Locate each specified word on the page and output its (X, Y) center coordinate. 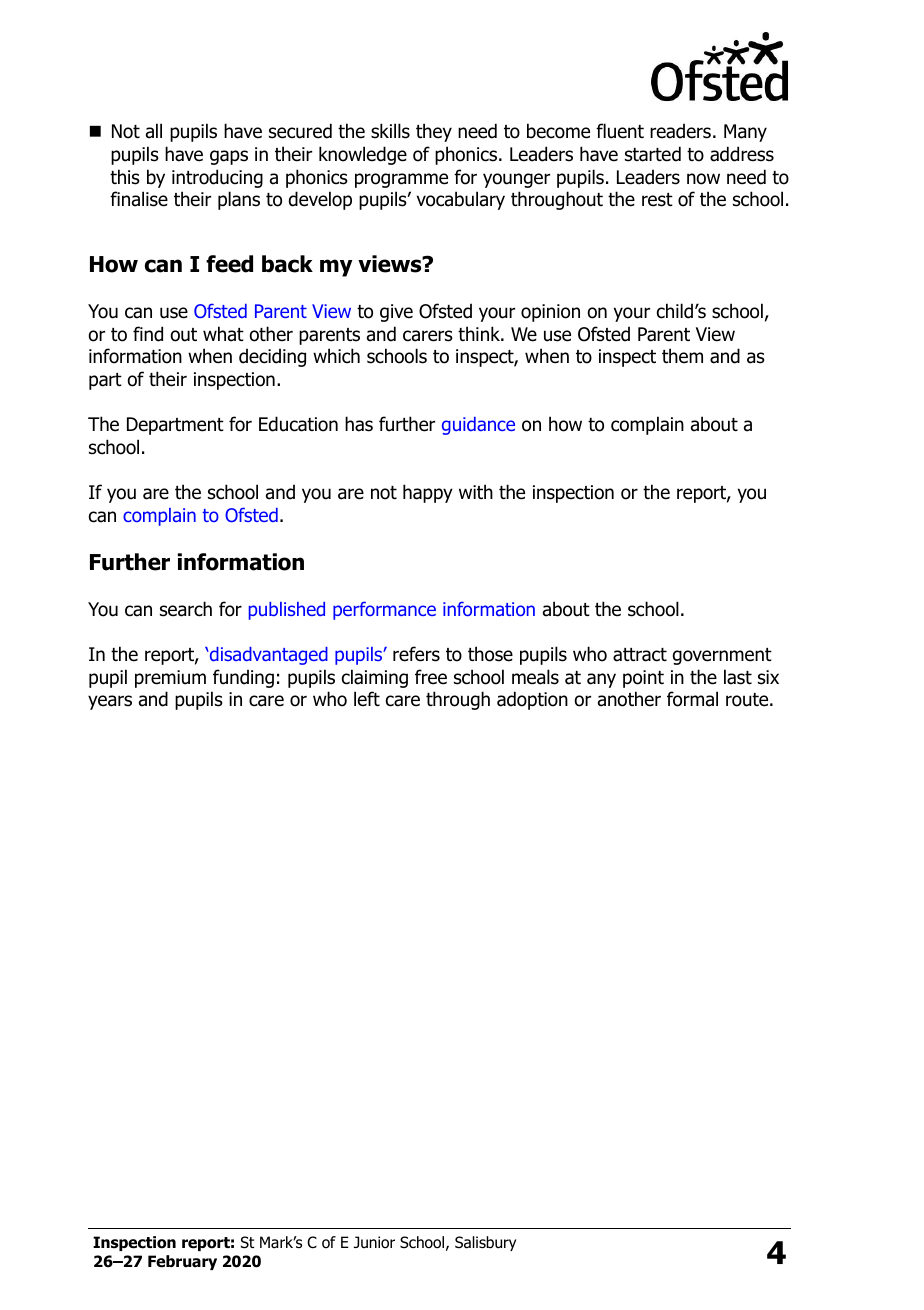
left (367, 699)
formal (692, 699)
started (653, 154)
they (434, 132)
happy (428, 493)
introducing (217, 178)
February (182, 1262)
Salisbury (485, 1243)
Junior (374, 1242)
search (186, 609)
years (110, 702)
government (722, 656)
